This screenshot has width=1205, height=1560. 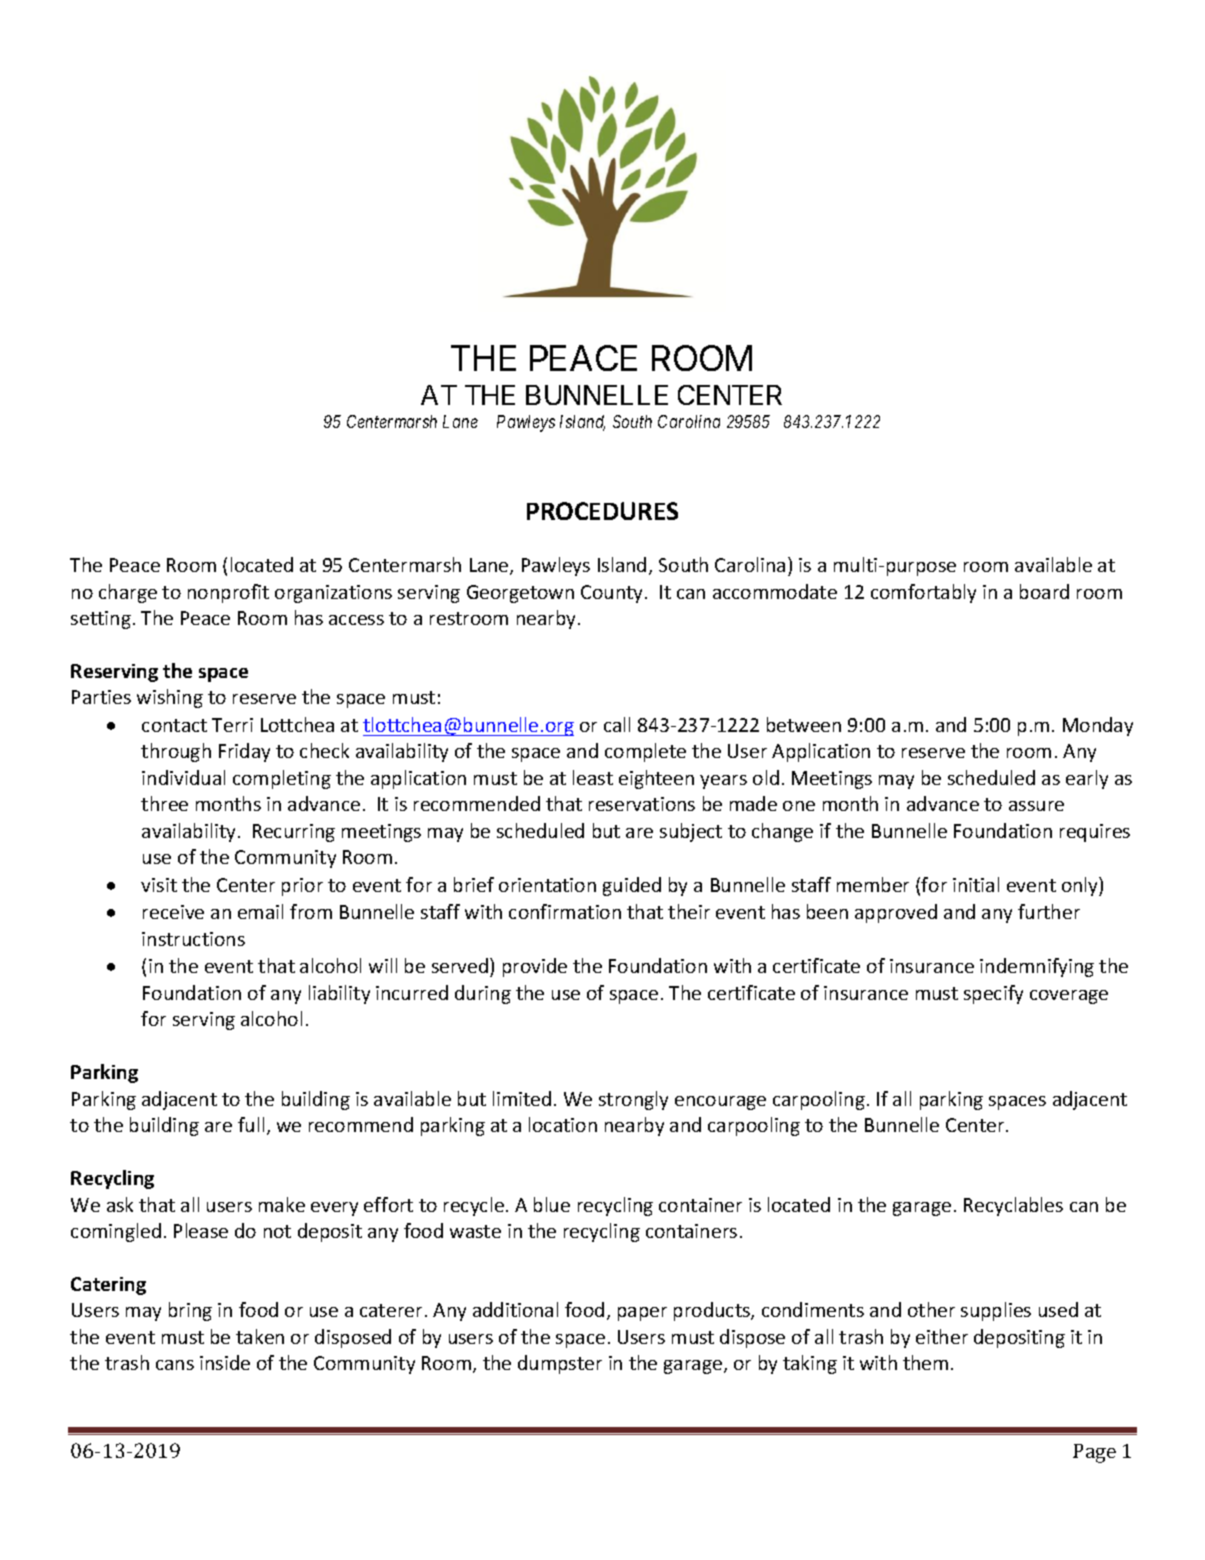 What do you see at coordinates (602, 511) in the screenshot?
I see `PROCEDURES` at bounding box center [602, 511].
